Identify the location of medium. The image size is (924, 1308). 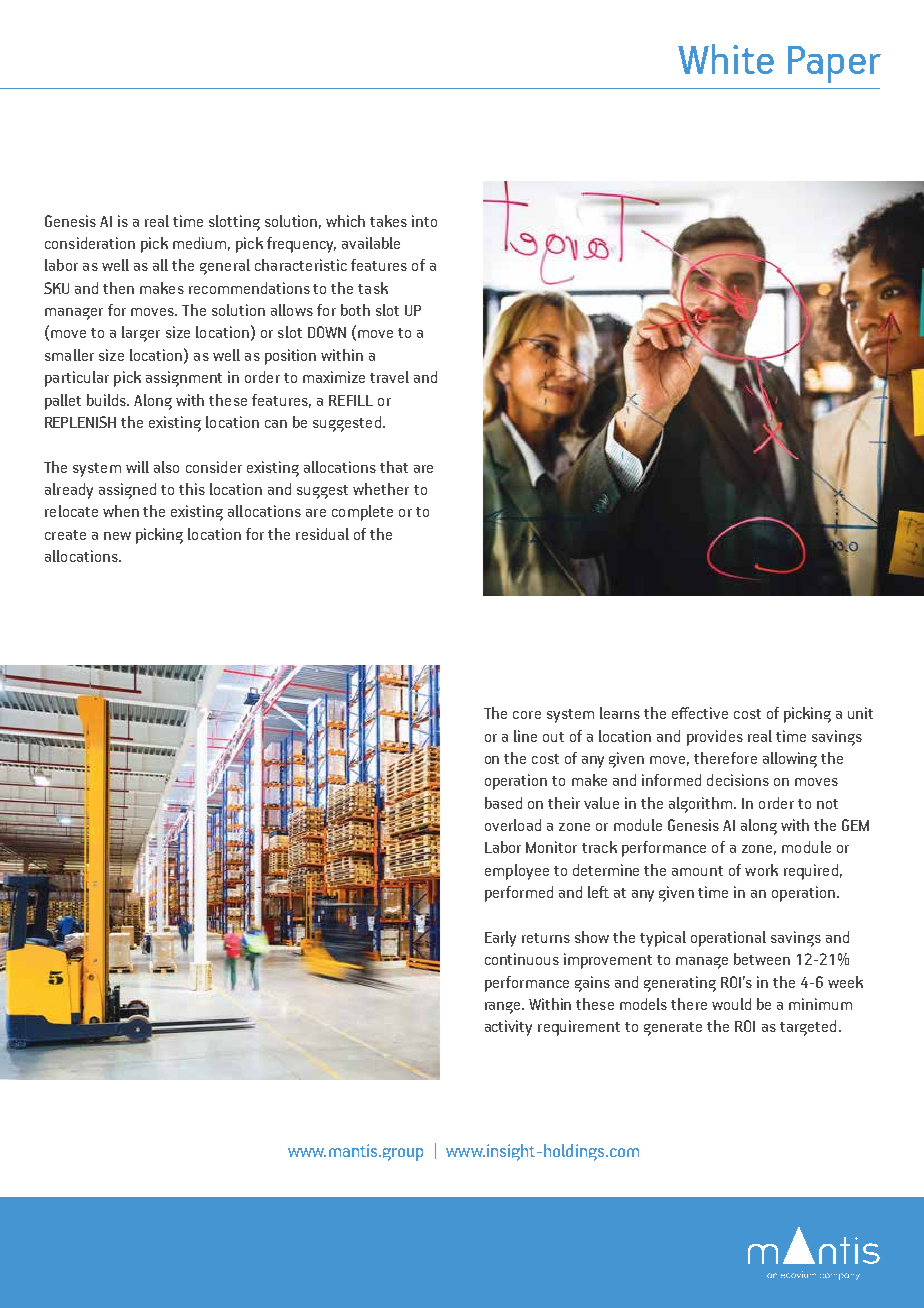
(199, 243).
